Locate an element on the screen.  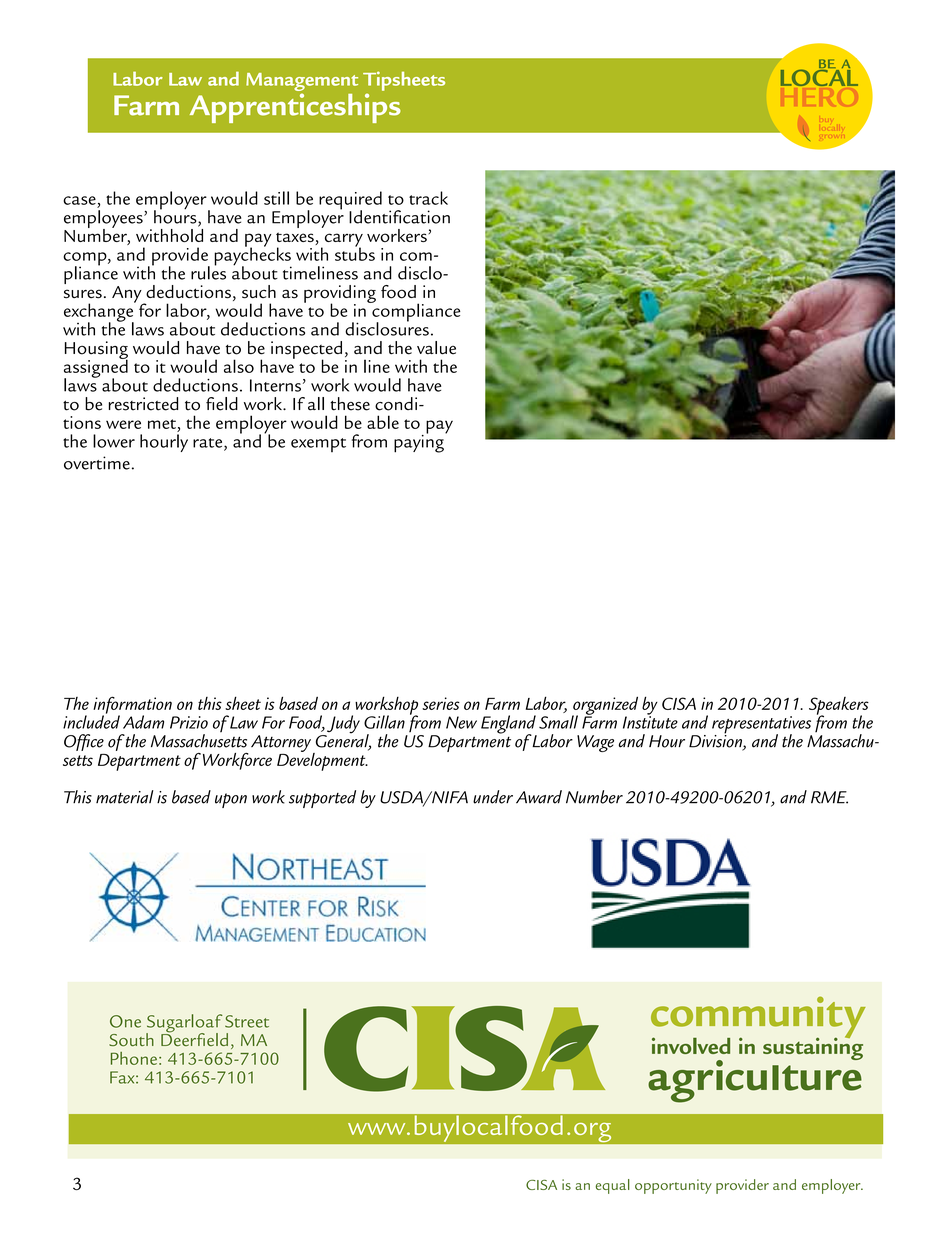
RME is located at coordinates (829, 797).
